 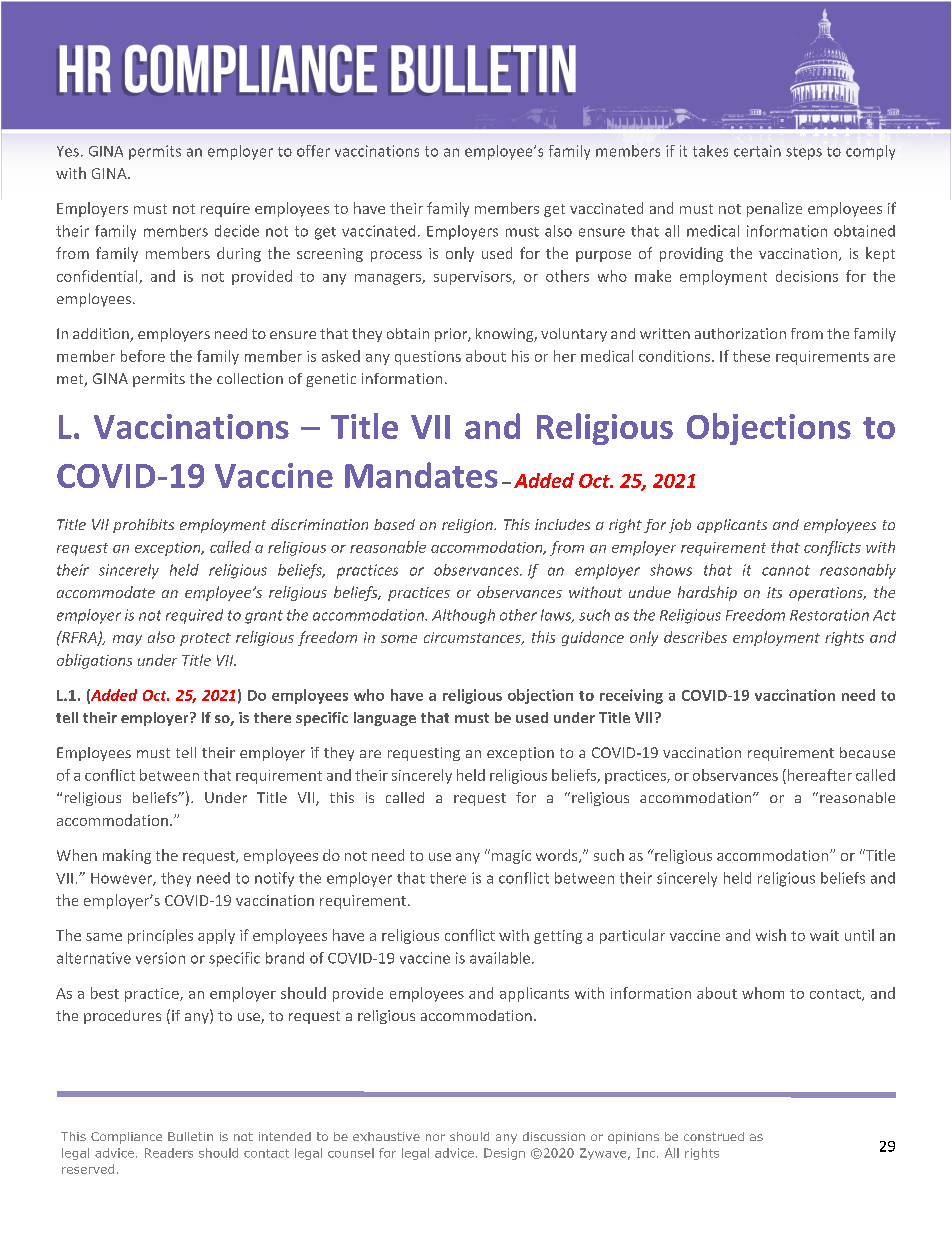 I want to click on process, so click(x=396, y=256).
